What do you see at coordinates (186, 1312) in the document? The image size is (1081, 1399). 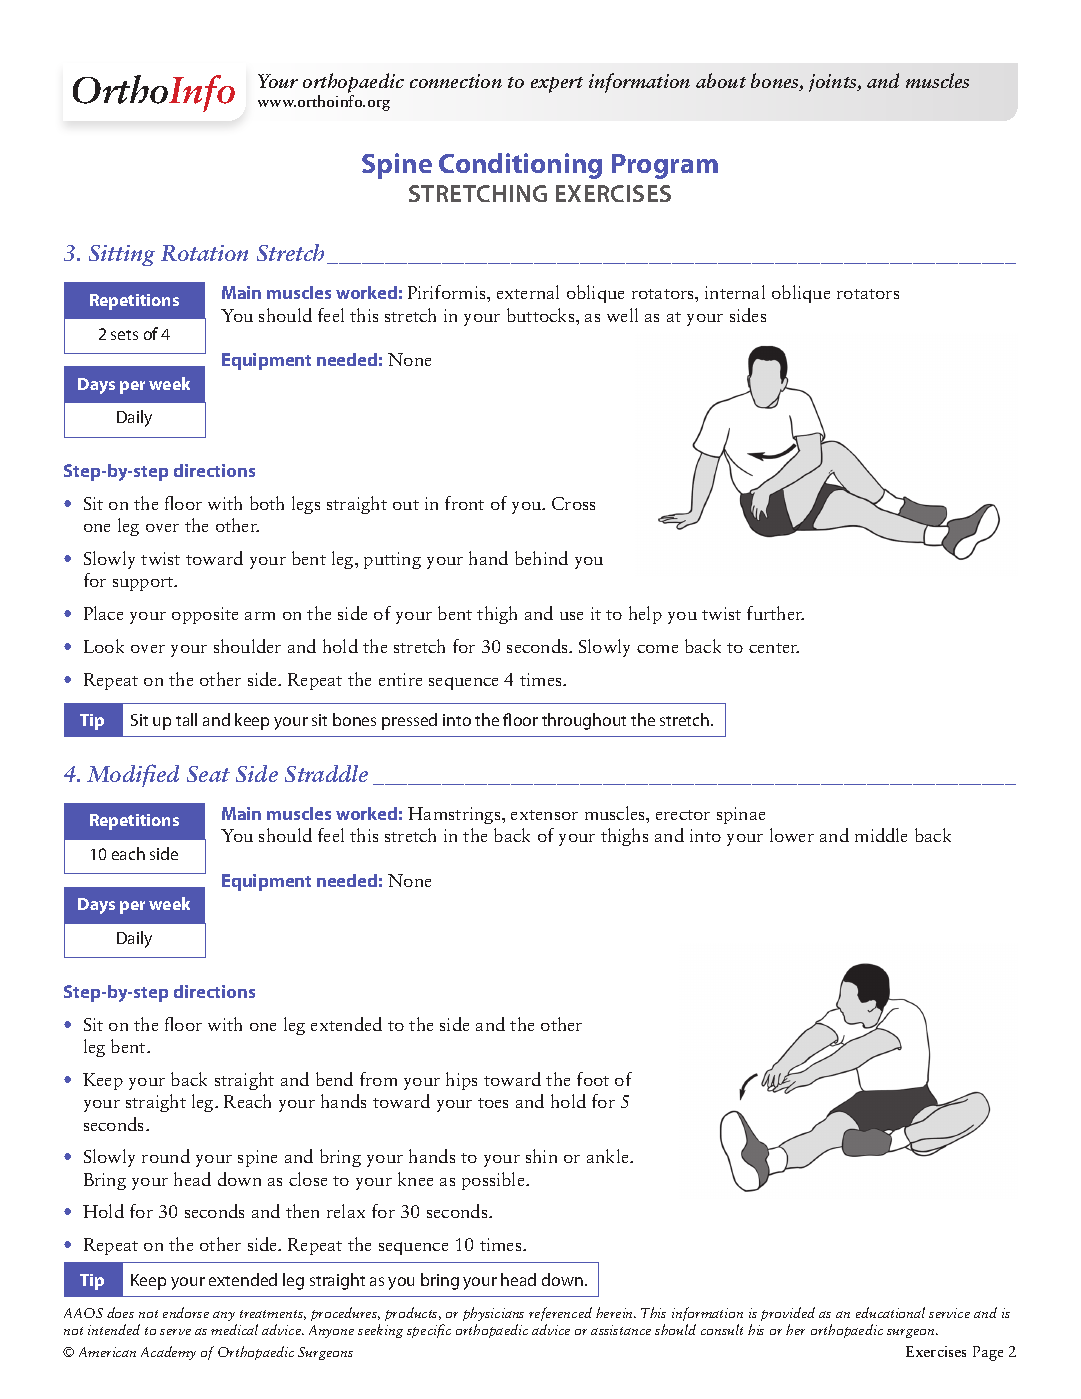 I see `endorse` at bounding box center [186, 1312].
